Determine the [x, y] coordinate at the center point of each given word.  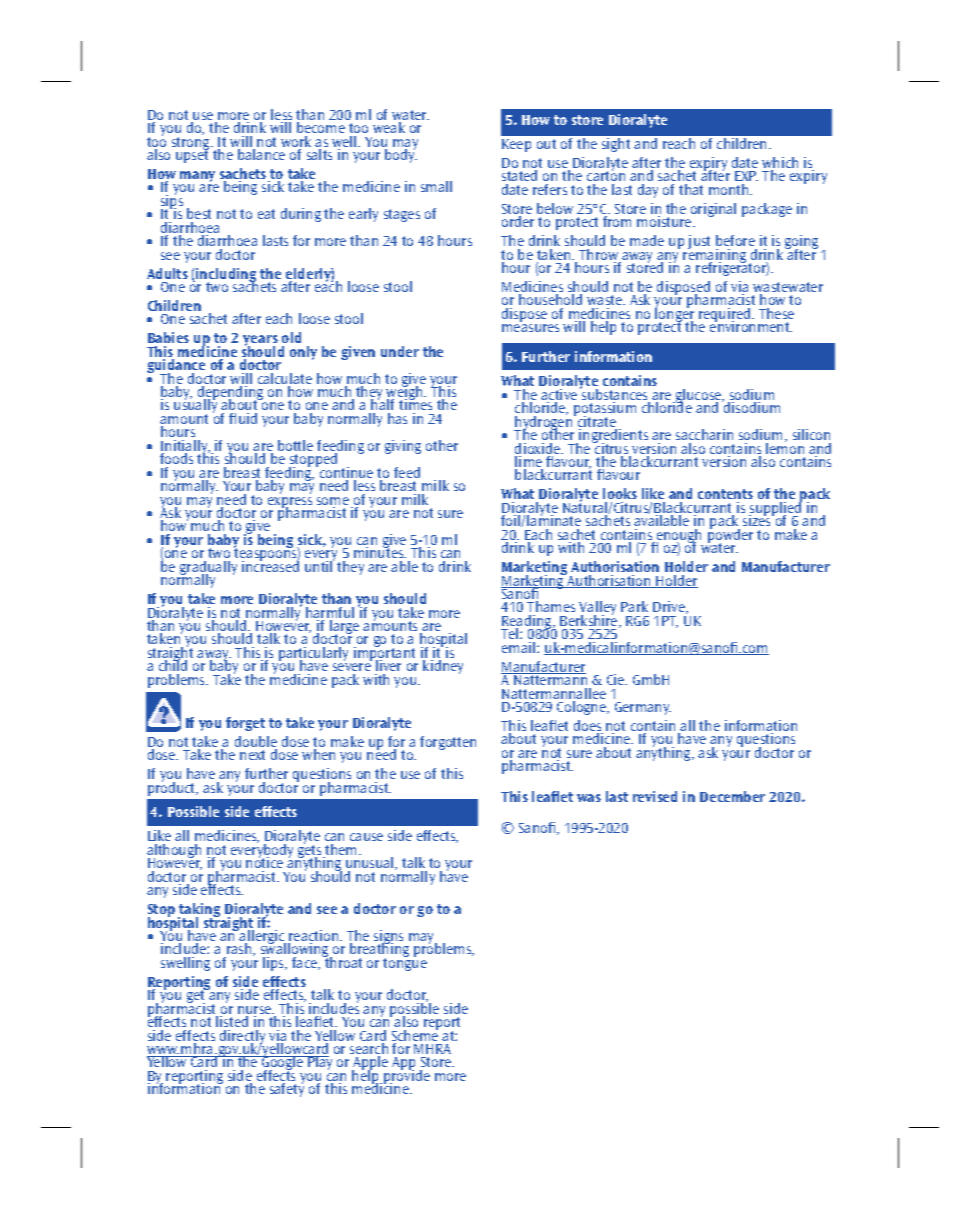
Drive [670, 607]
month [730, 189]
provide [407, 1077]
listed [232, 1021]
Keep [516, 145]
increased [270, 565]
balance [261, 154]
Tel [511, 633]
